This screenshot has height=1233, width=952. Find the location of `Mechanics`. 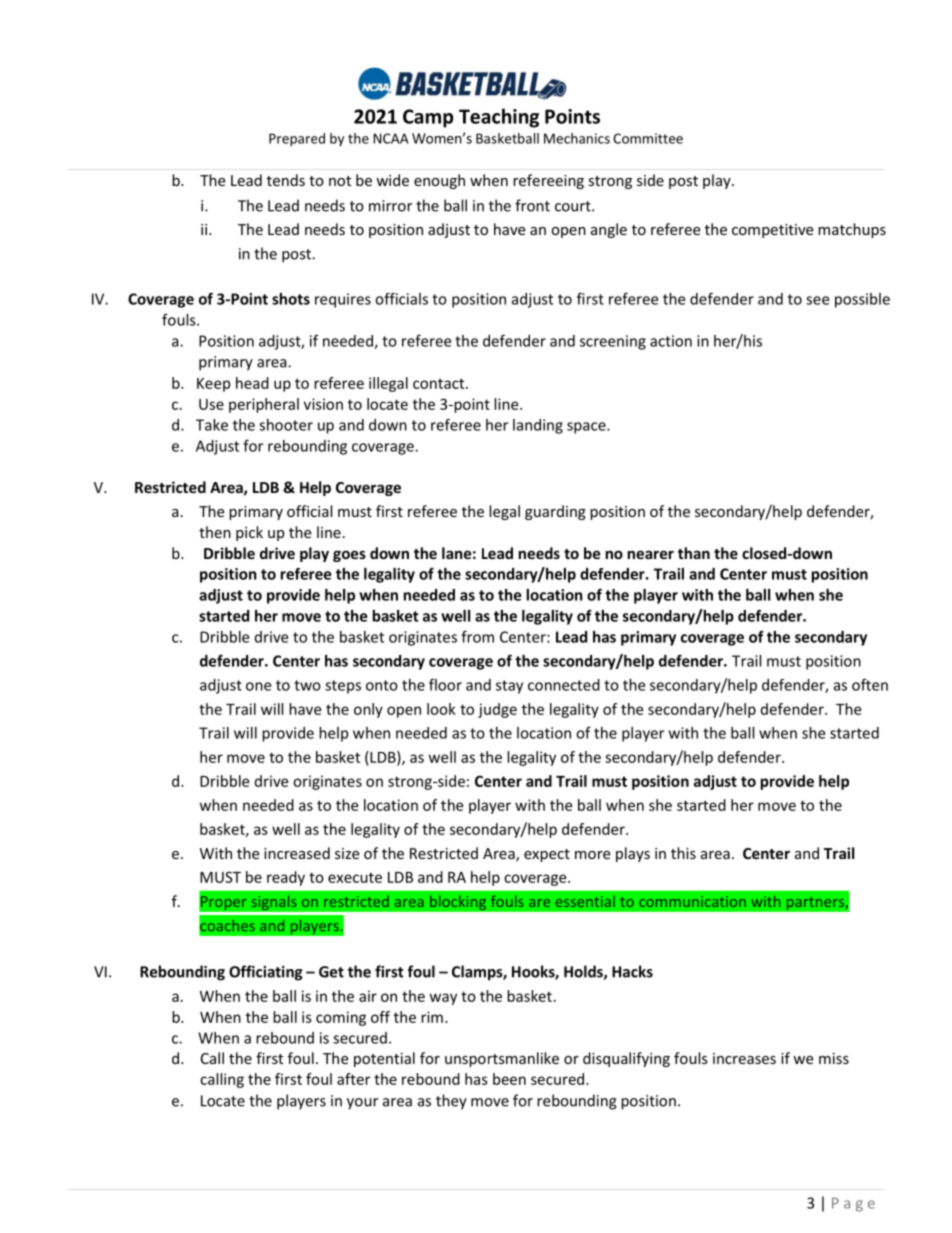

Mechanics is located at coordinates (577, 138).
